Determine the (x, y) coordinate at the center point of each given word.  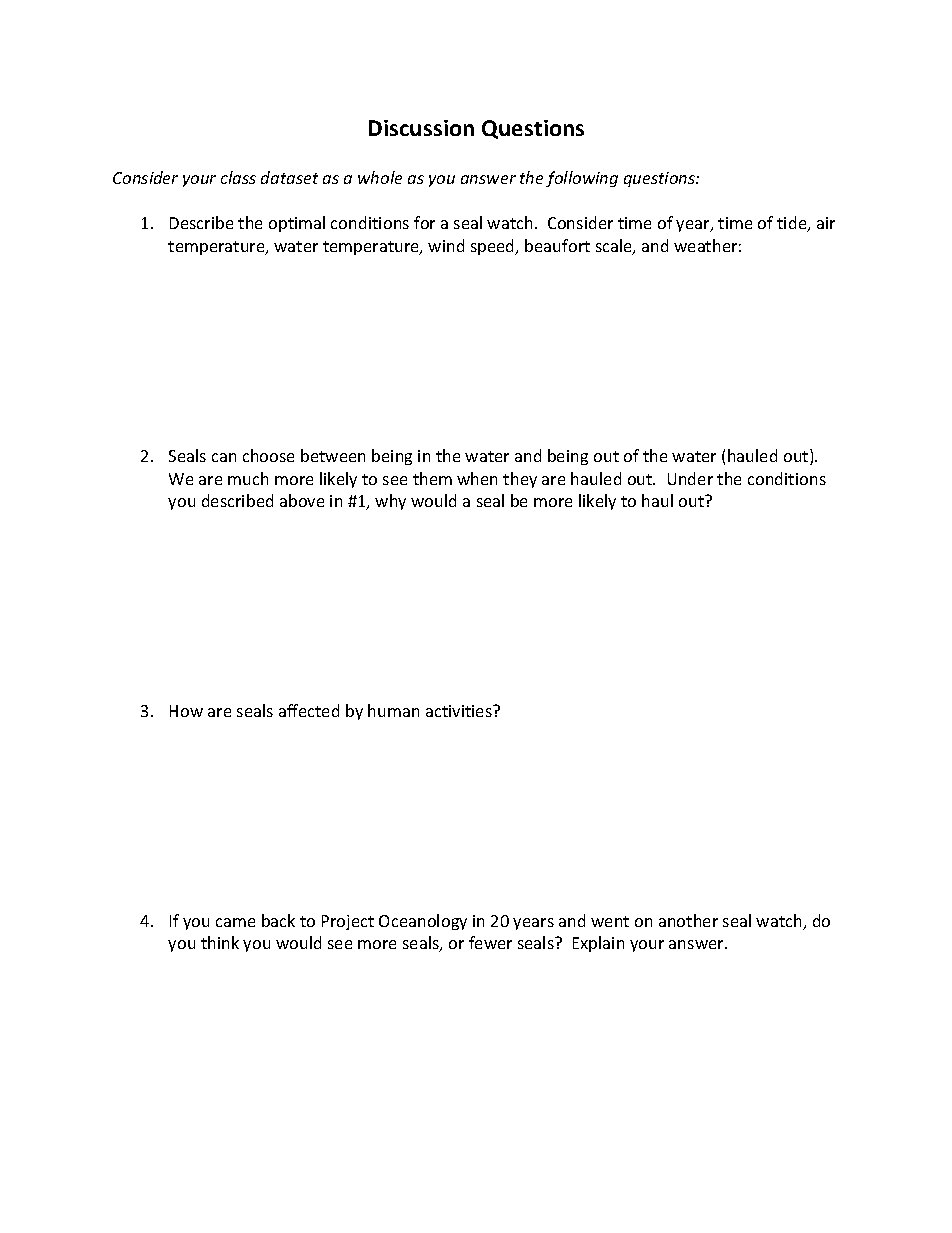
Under (690, 478)
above (302, 500)
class (238, 177)
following (582, 179)
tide (793, 224)
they (520, 480)
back (278, 920)
